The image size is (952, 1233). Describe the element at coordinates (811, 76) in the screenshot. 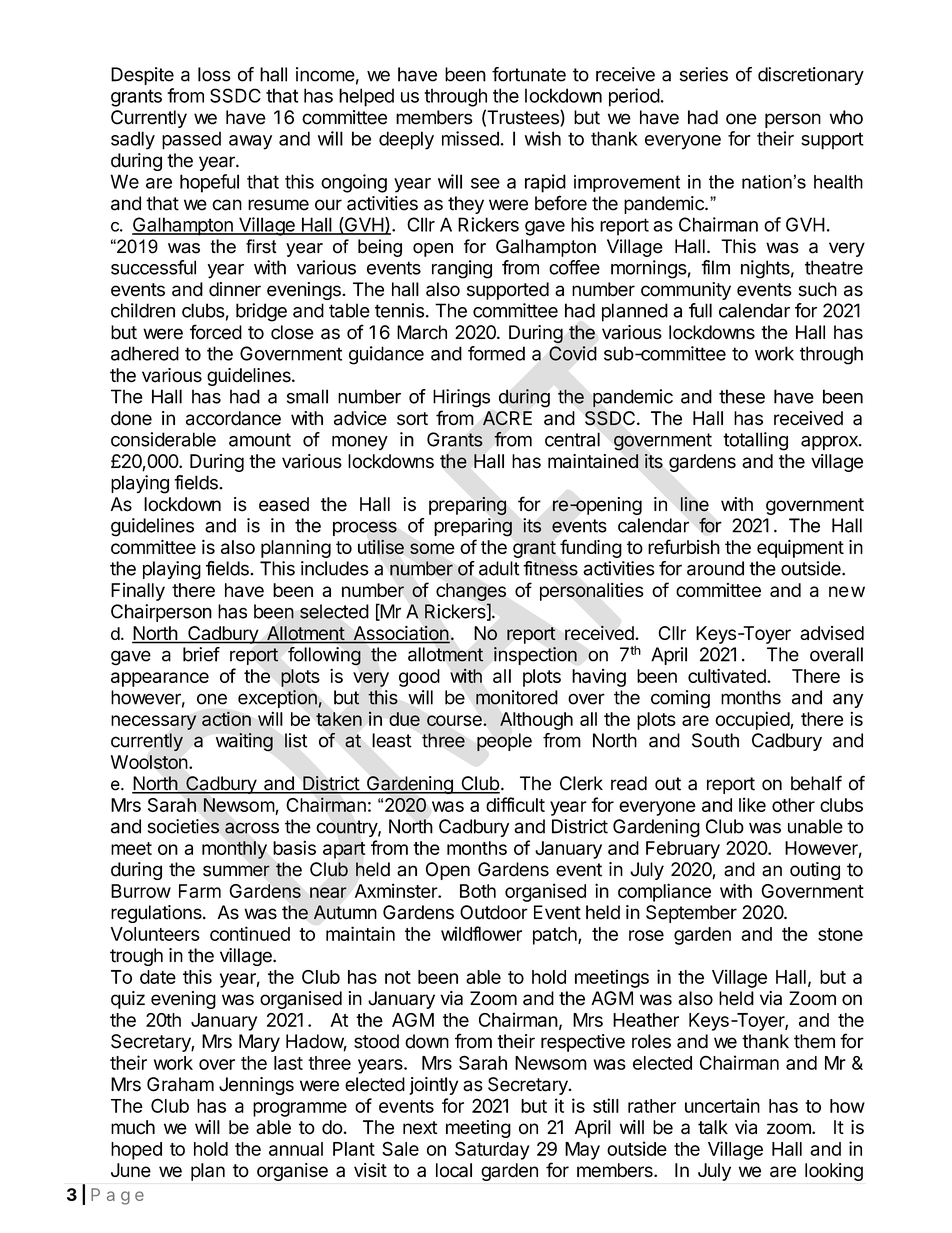

I see `discretionary` at that location.
